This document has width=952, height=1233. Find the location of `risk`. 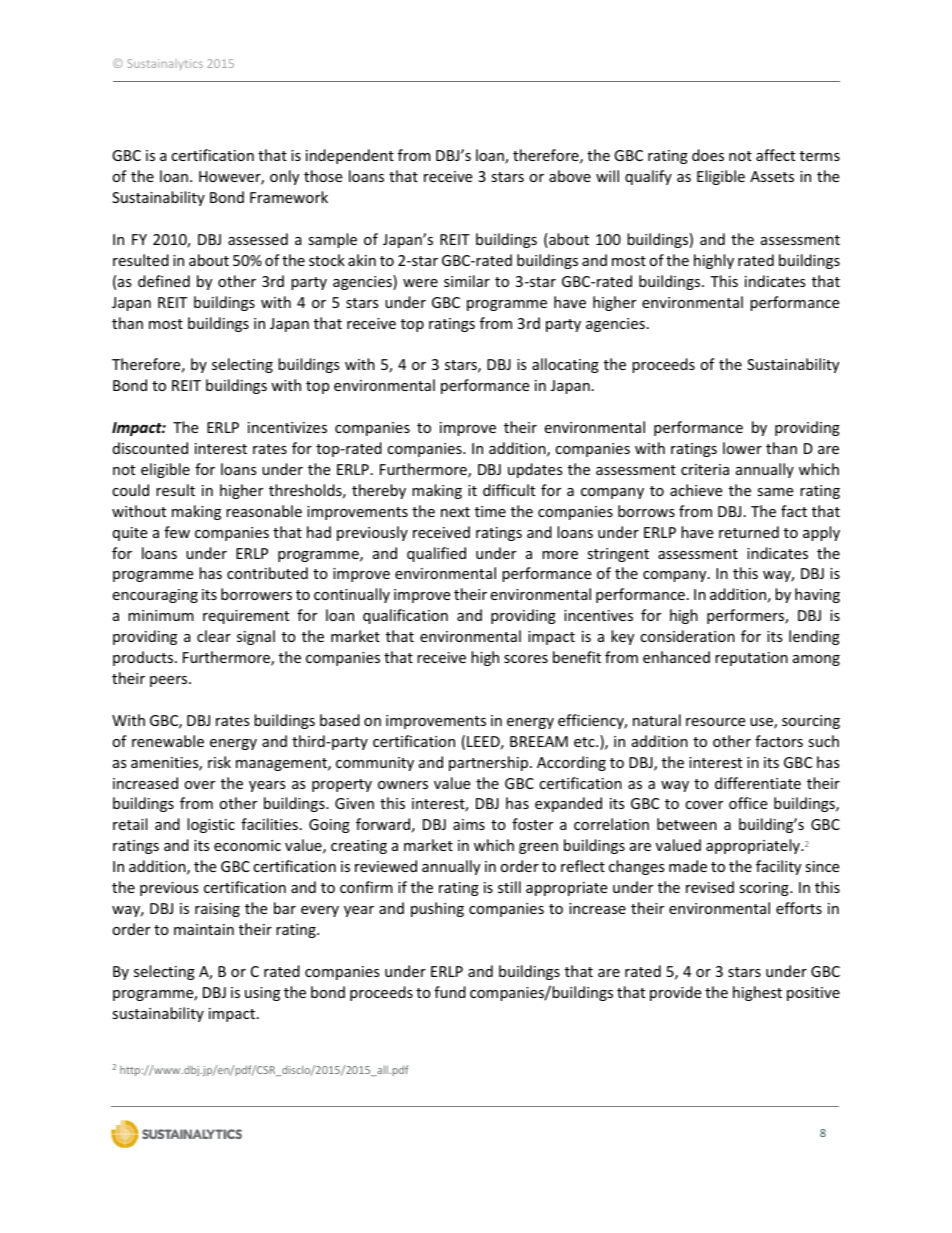

risk is located at coordinates (219, 762).
